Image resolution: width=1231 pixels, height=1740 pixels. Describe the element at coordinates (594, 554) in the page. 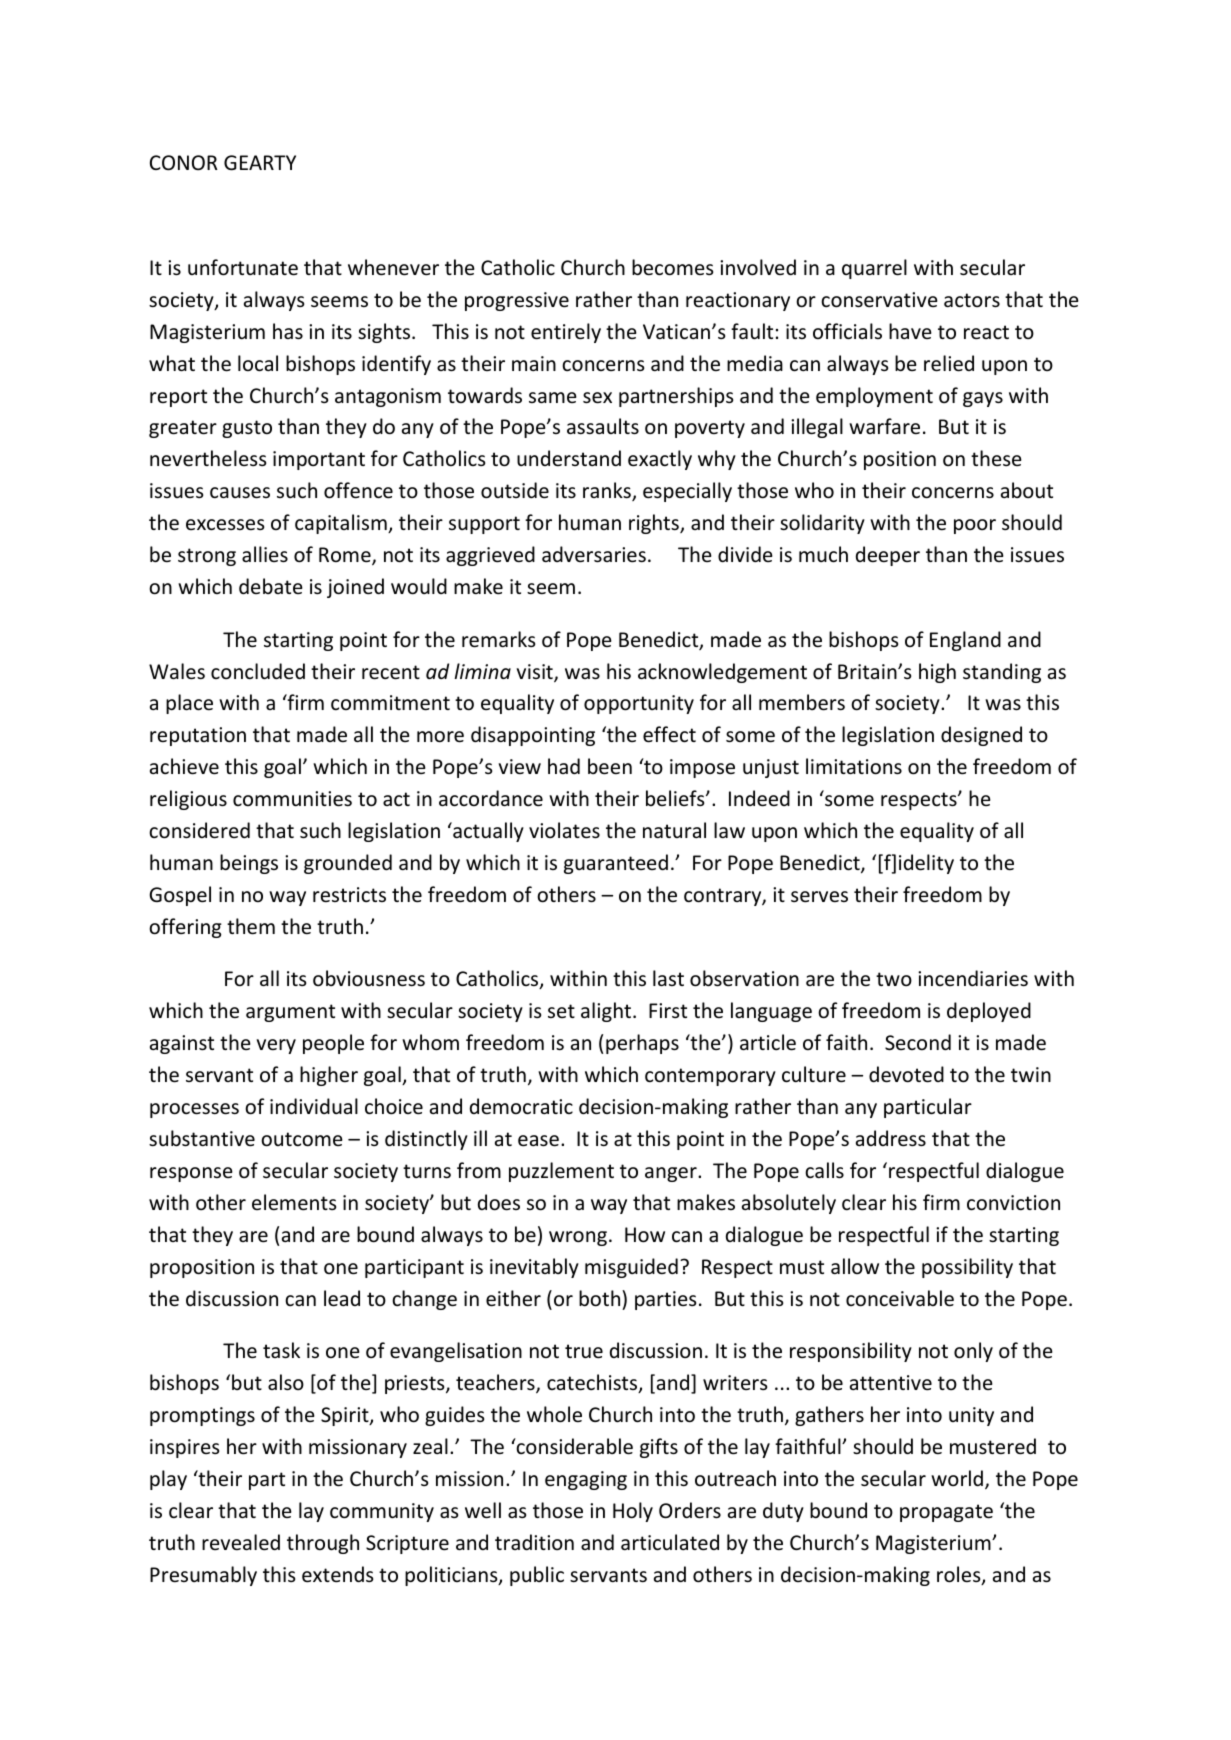

I see `adversaries` at that location.
